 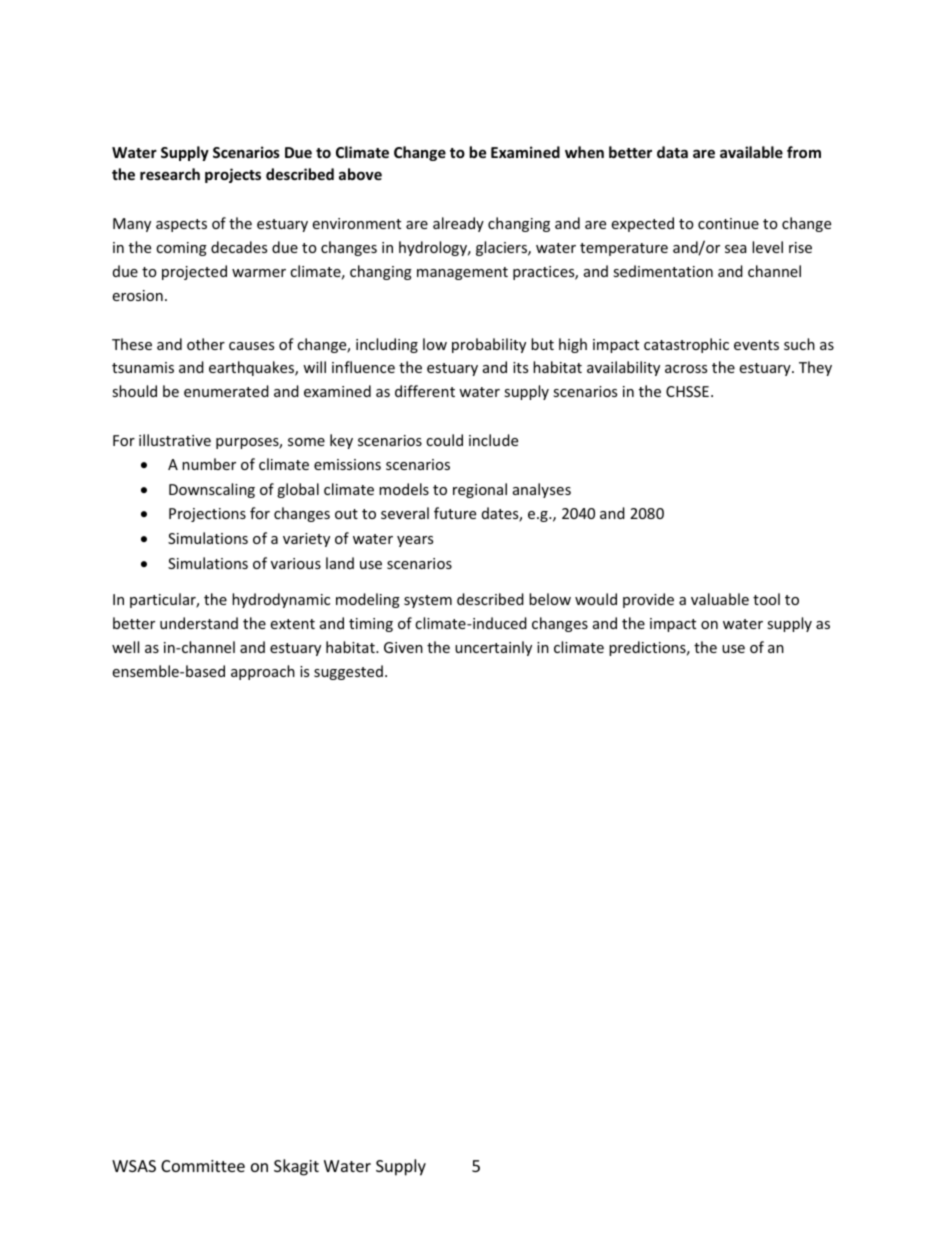 I want to click on Committee, so click(x=203, y=1166).
